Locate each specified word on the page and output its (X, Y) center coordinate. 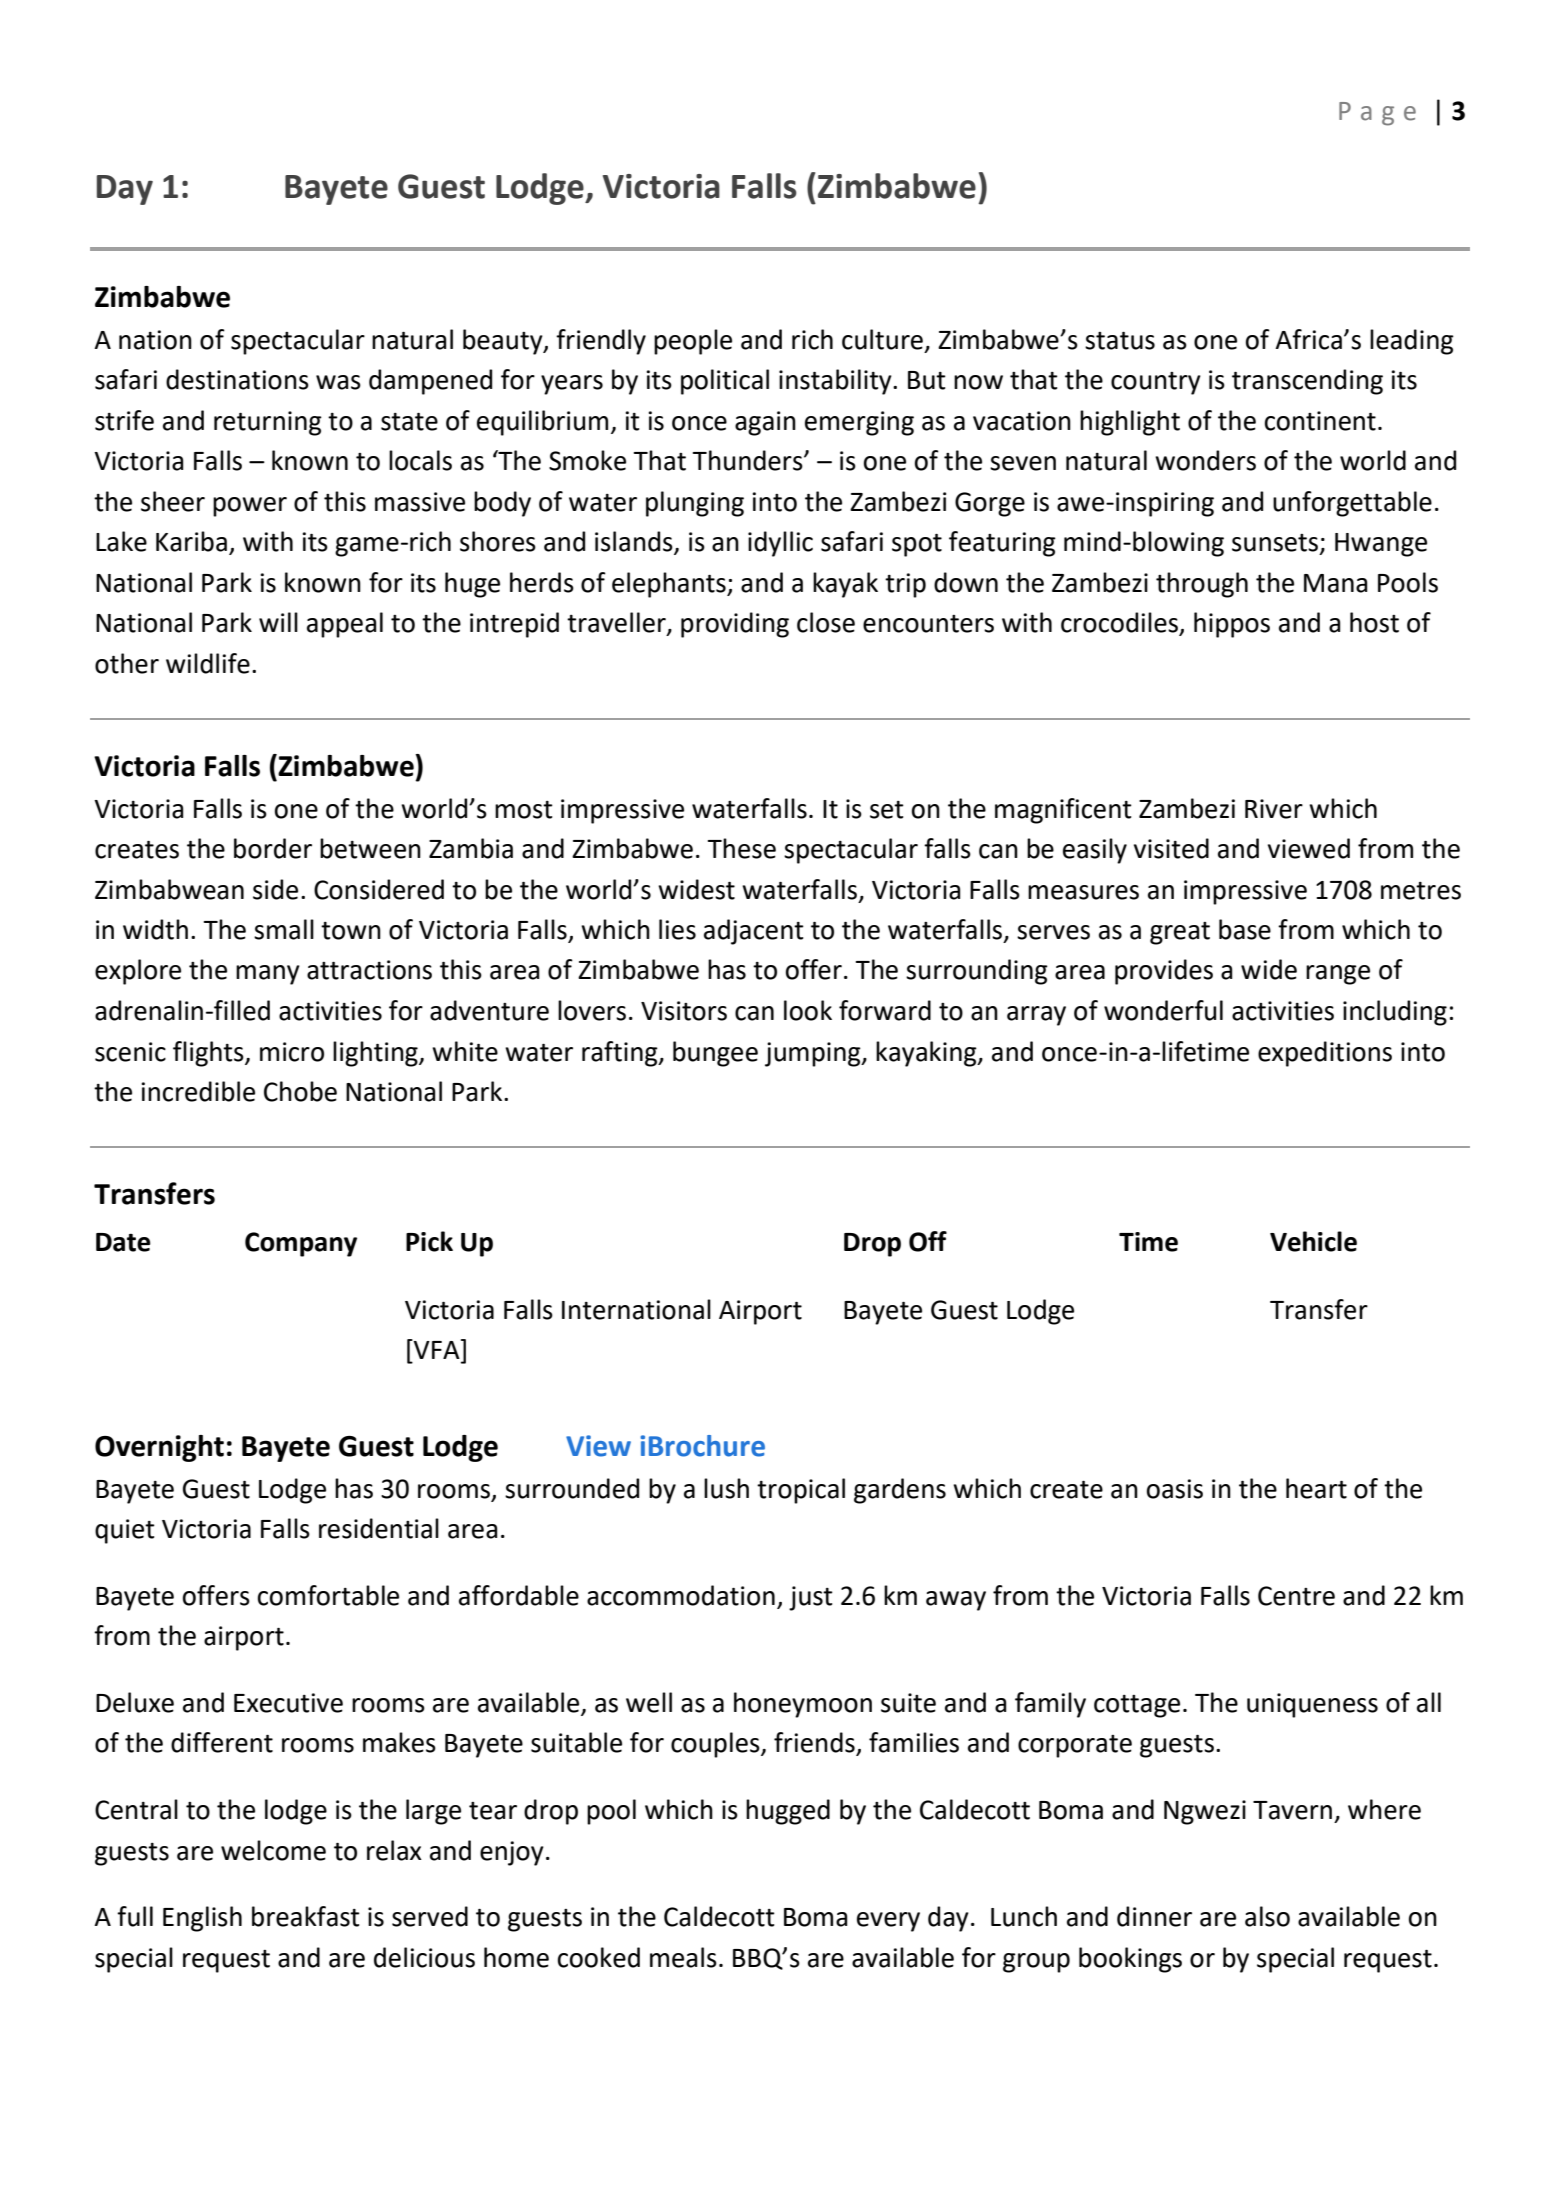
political (725, 382)
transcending (1307, 382)
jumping (814, 1054)
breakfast (306, 1916)
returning (268, 423)
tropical (801, 1491)
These (742, 848)
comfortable (328, 1595)
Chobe (300, 1091)
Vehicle (1313, 1241)
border (273, 848)
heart (1316, 1488)
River (1274, 809)
